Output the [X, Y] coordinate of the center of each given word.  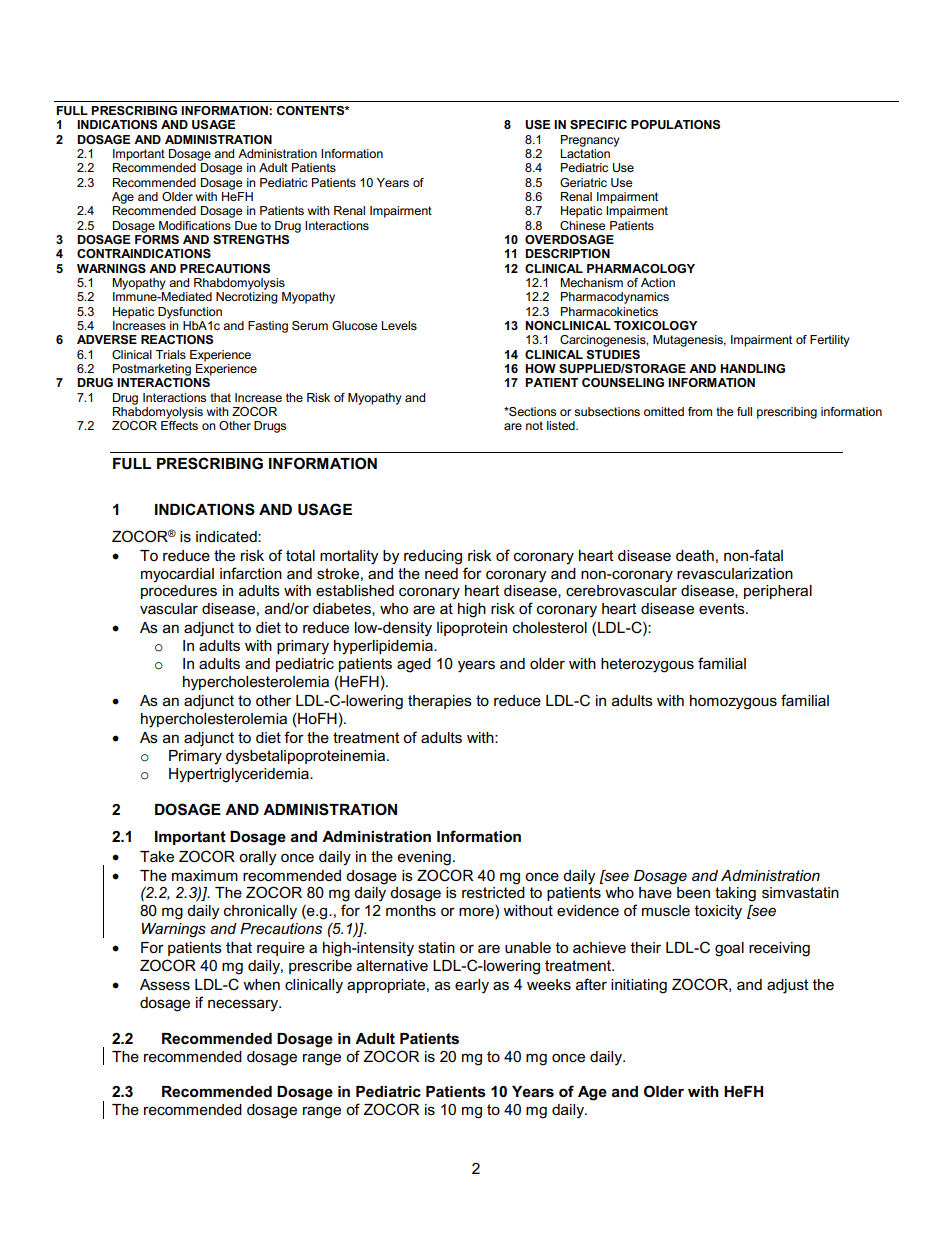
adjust [788, 986]
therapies [440, 702]
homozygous [733, 702]
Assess [165, 984]
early [472, 986]
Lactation [585, 153]
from [700, 411]
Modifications [195, 225]
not [534, 425]
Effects [179, 425]
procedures [179, 592]
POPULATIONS [675, 124]
